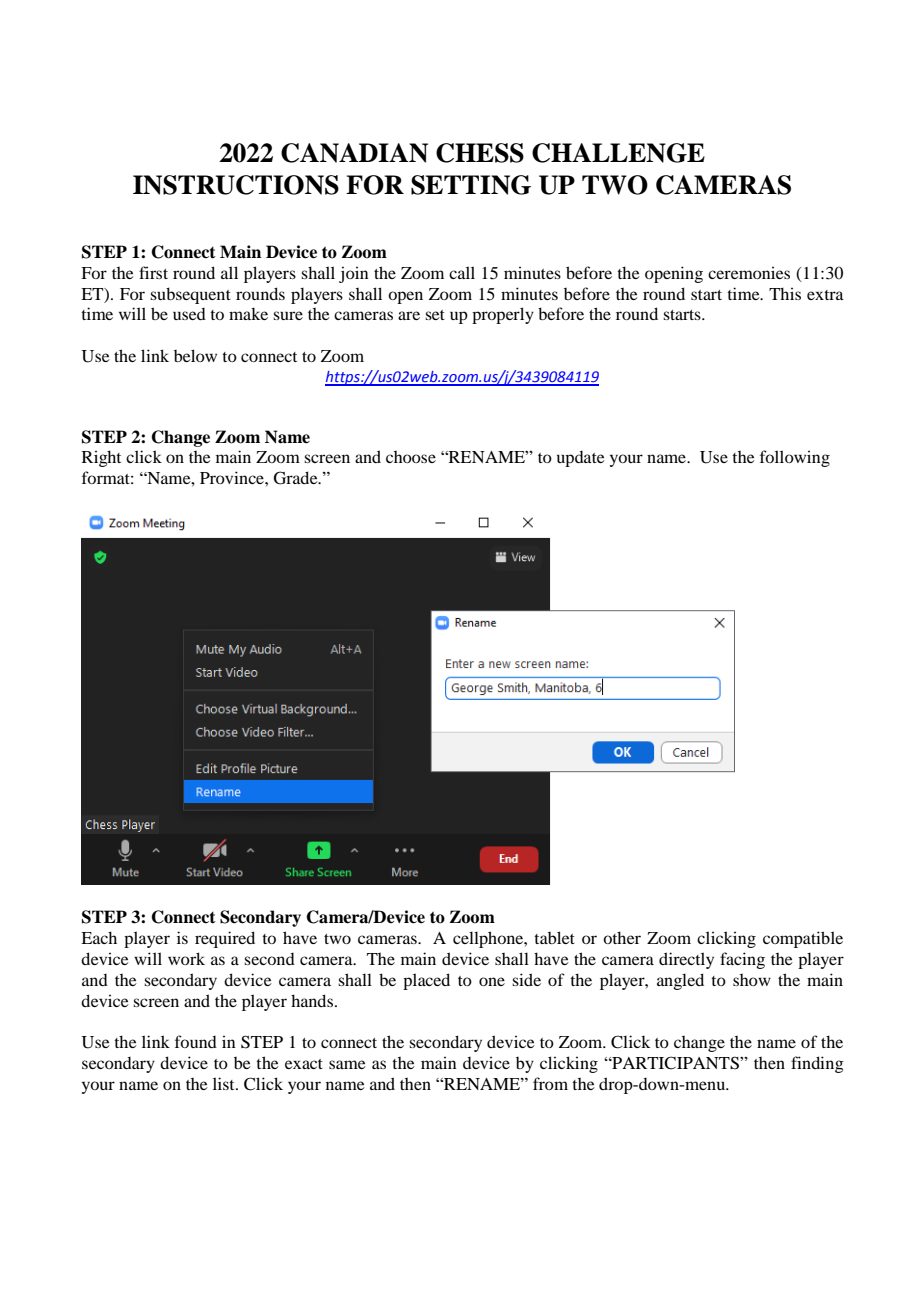 The width and height of the screenshot is (924, 1308). What do you see at coordinates (803, 939) in the screenshot?
I see `compatible` at bounding box center [803, 939].
